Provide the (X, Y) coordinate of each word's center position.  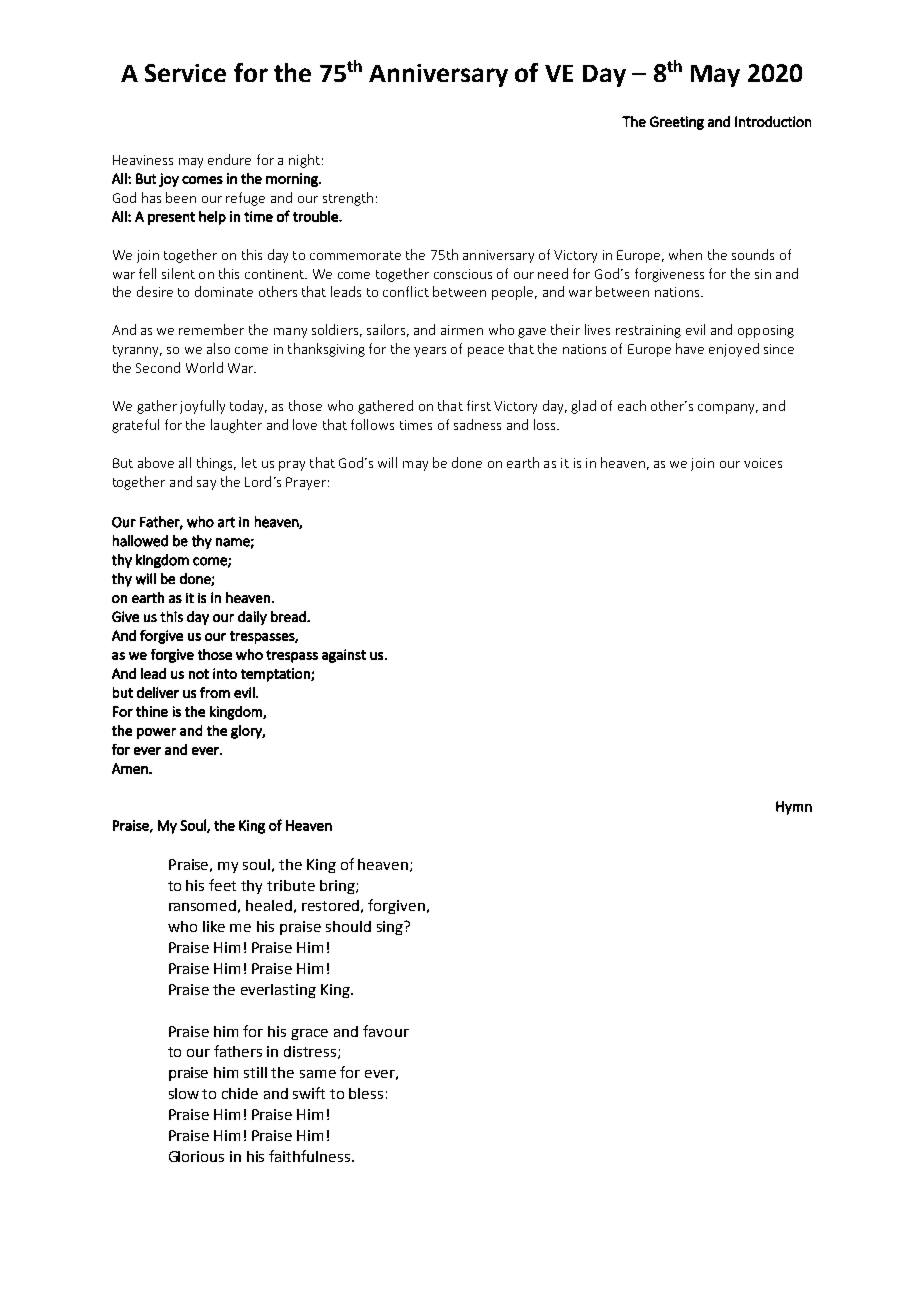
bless (366, 1093)
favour (386, 1031)
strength (348, 199)
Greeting (677, 123)
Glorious (196, 1156)
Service (185, 73)
